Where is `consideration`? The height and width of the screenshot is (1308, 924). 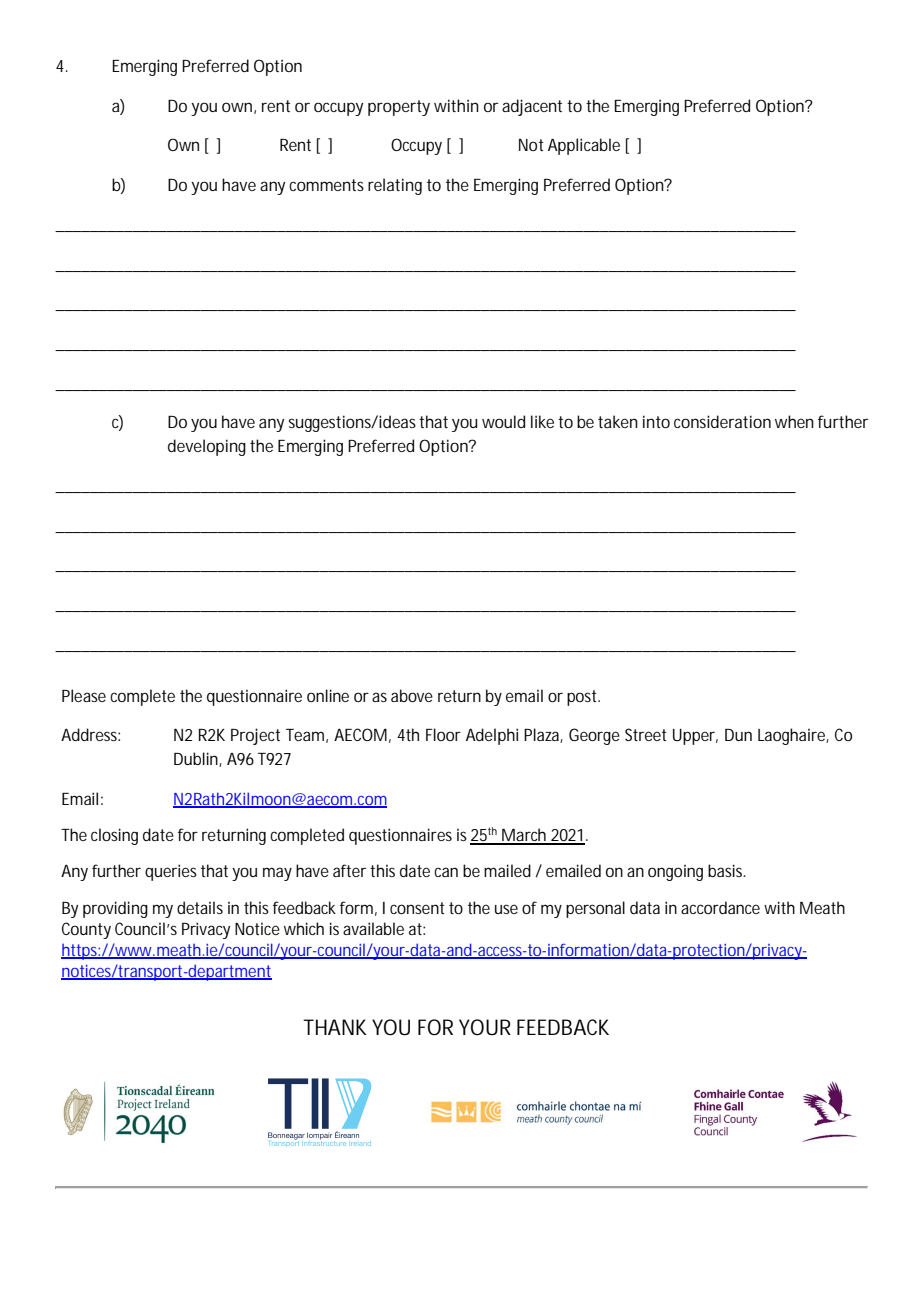
consideration is located at coordinates (722, 421).
